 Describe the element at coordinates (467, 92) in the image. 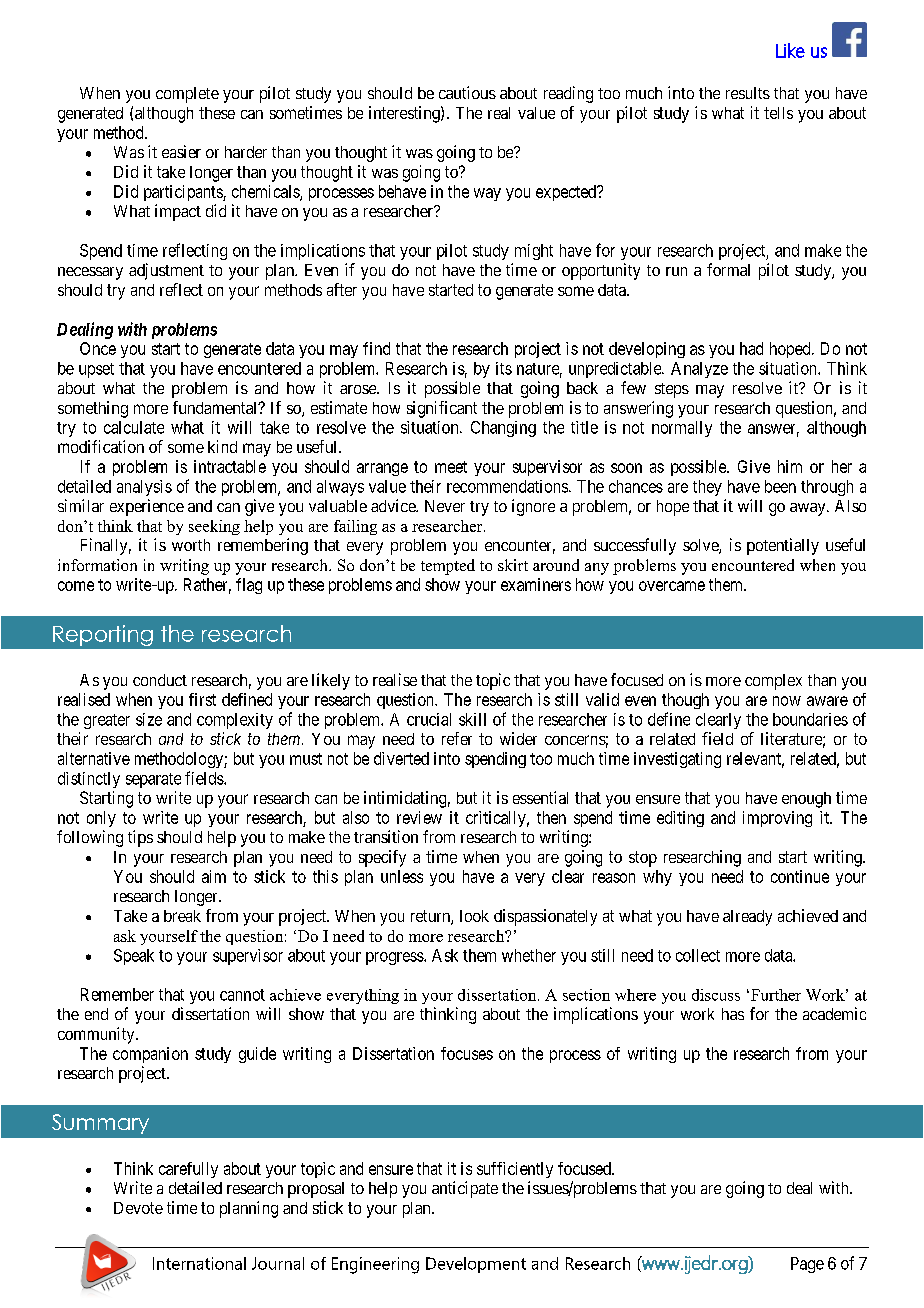

I see `cautious` at that location.
